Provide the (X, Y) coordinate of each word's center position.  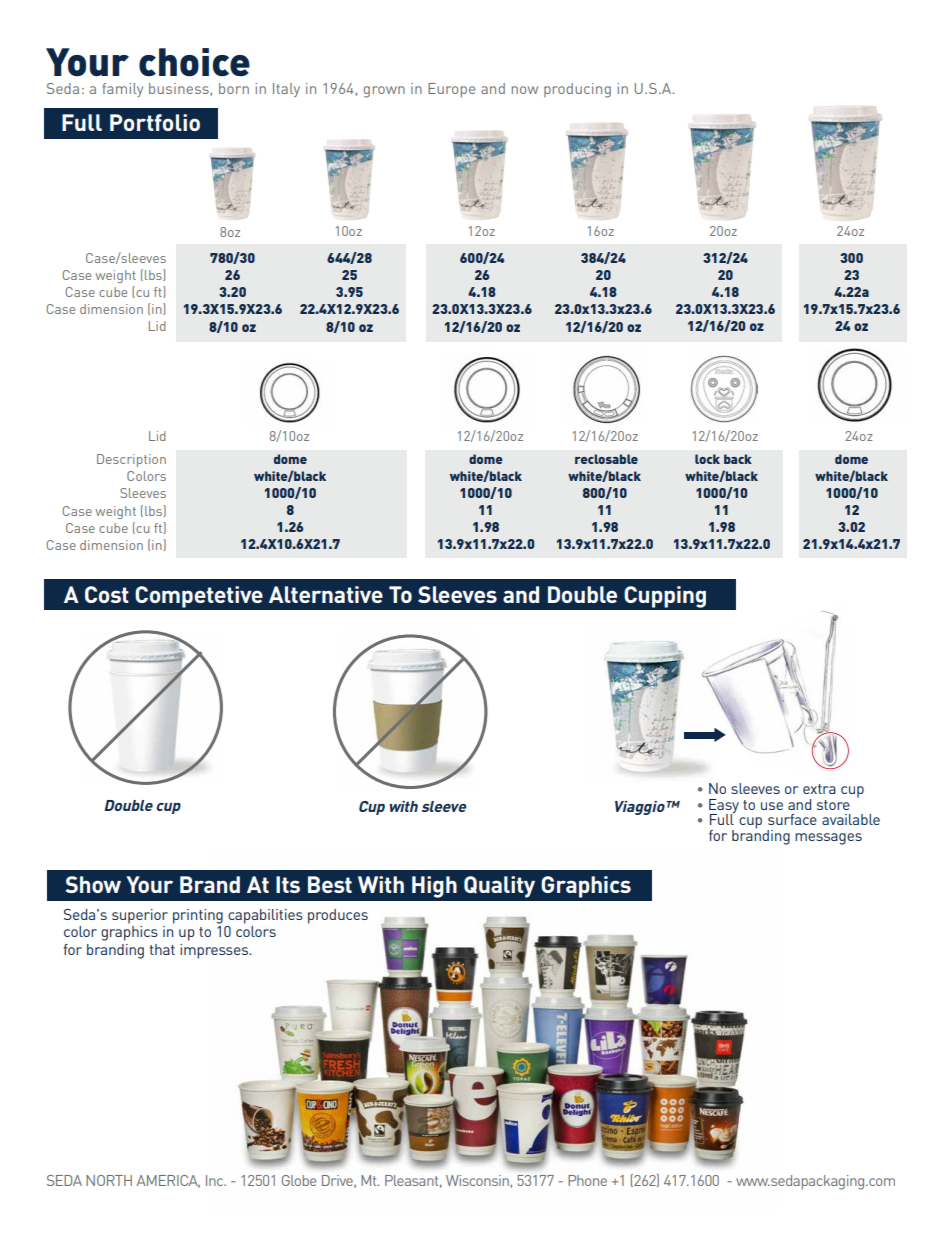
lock (707, 459)
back (738, 459)
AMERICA (168, 1181)
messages (828, 839)
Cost (107, 594)
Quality (499, 887)
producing (577, 90)
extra (819, 789)
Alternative (326, 594)
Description (131, 460)
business (180, 89)
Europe (451, 90)
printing (198, 916)
